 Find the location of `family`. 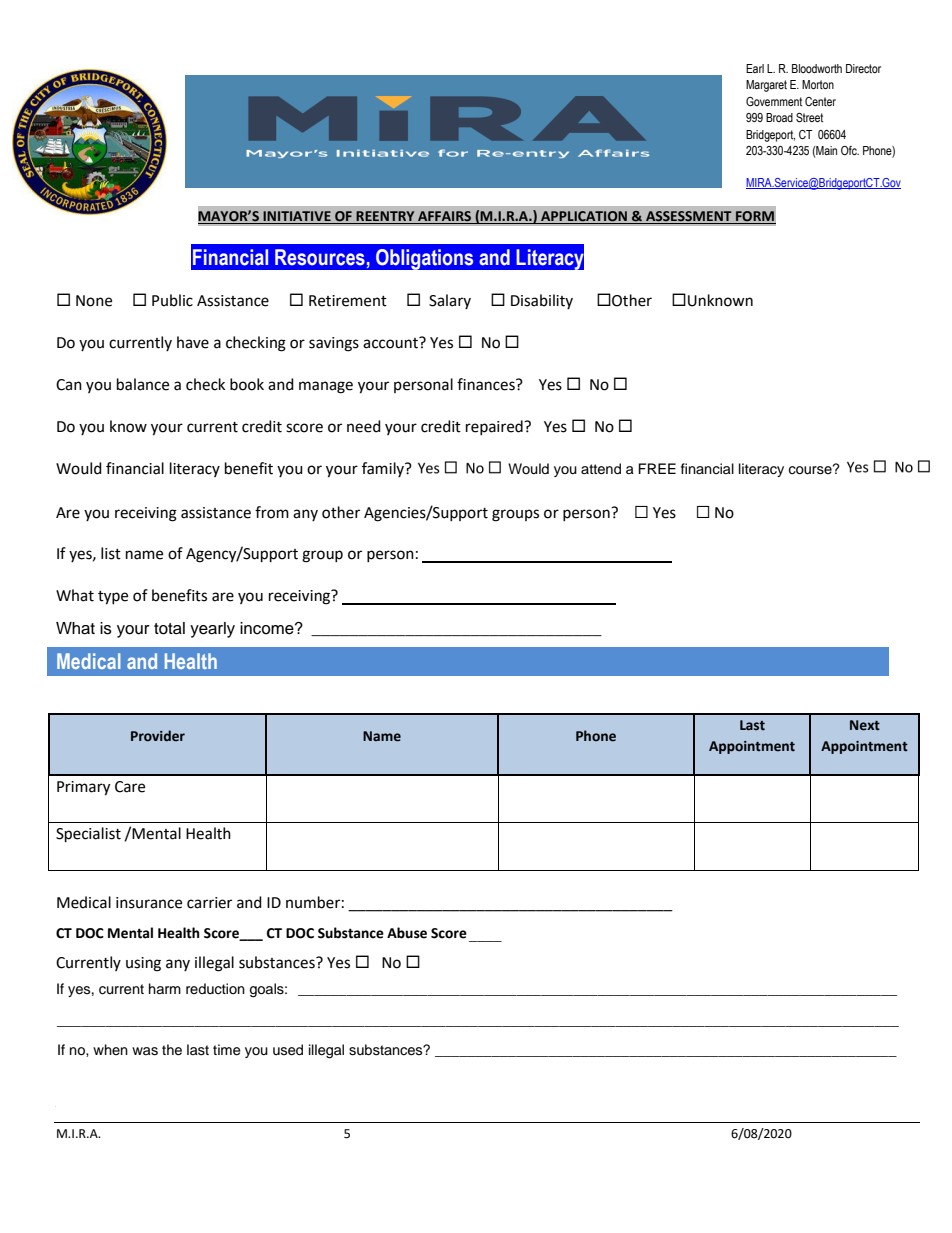

family is located at coordinates (384, 469).
